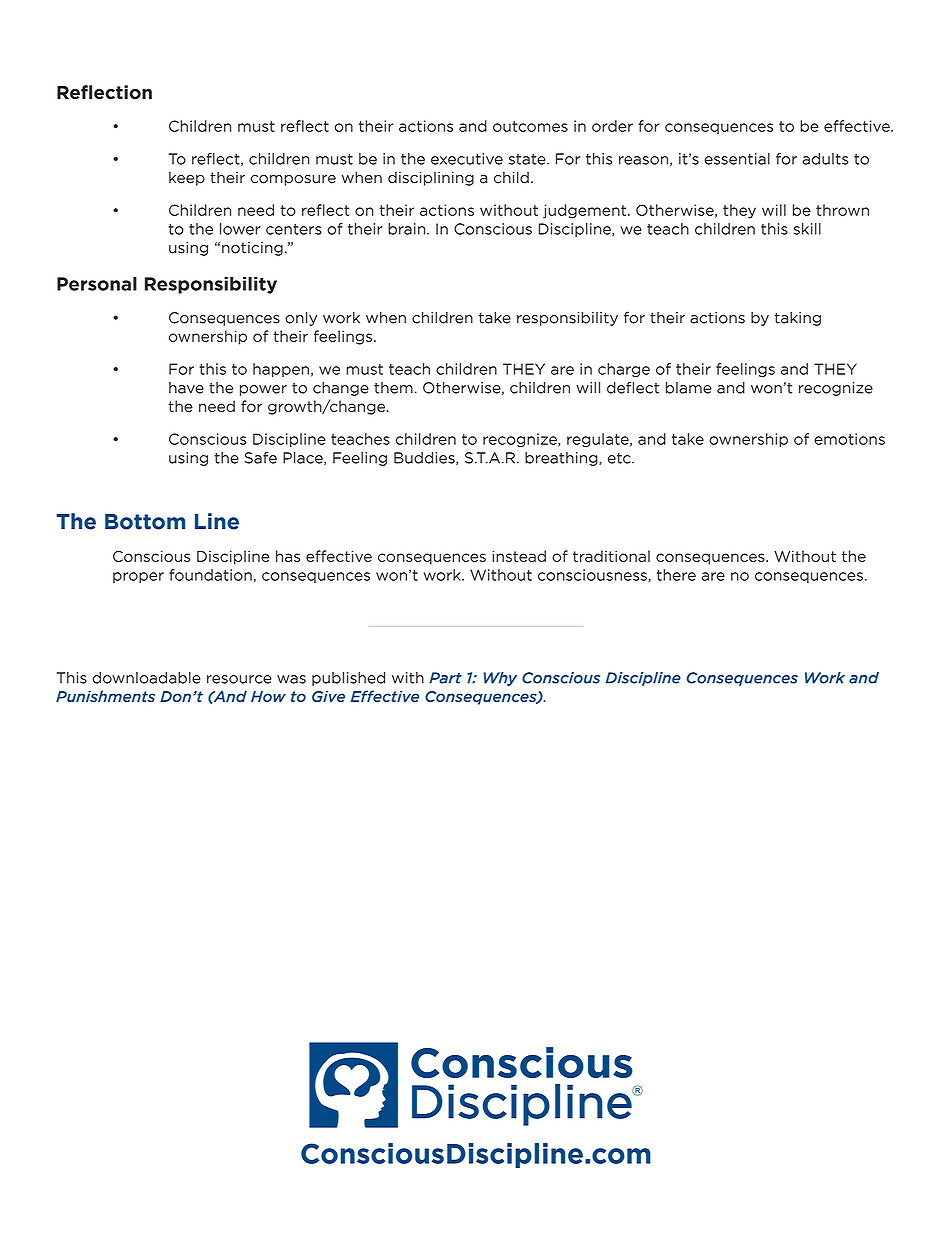  What do you see at coordinates (500, 679) in the document?
I see `Why` at bounding box center [500, 679].
